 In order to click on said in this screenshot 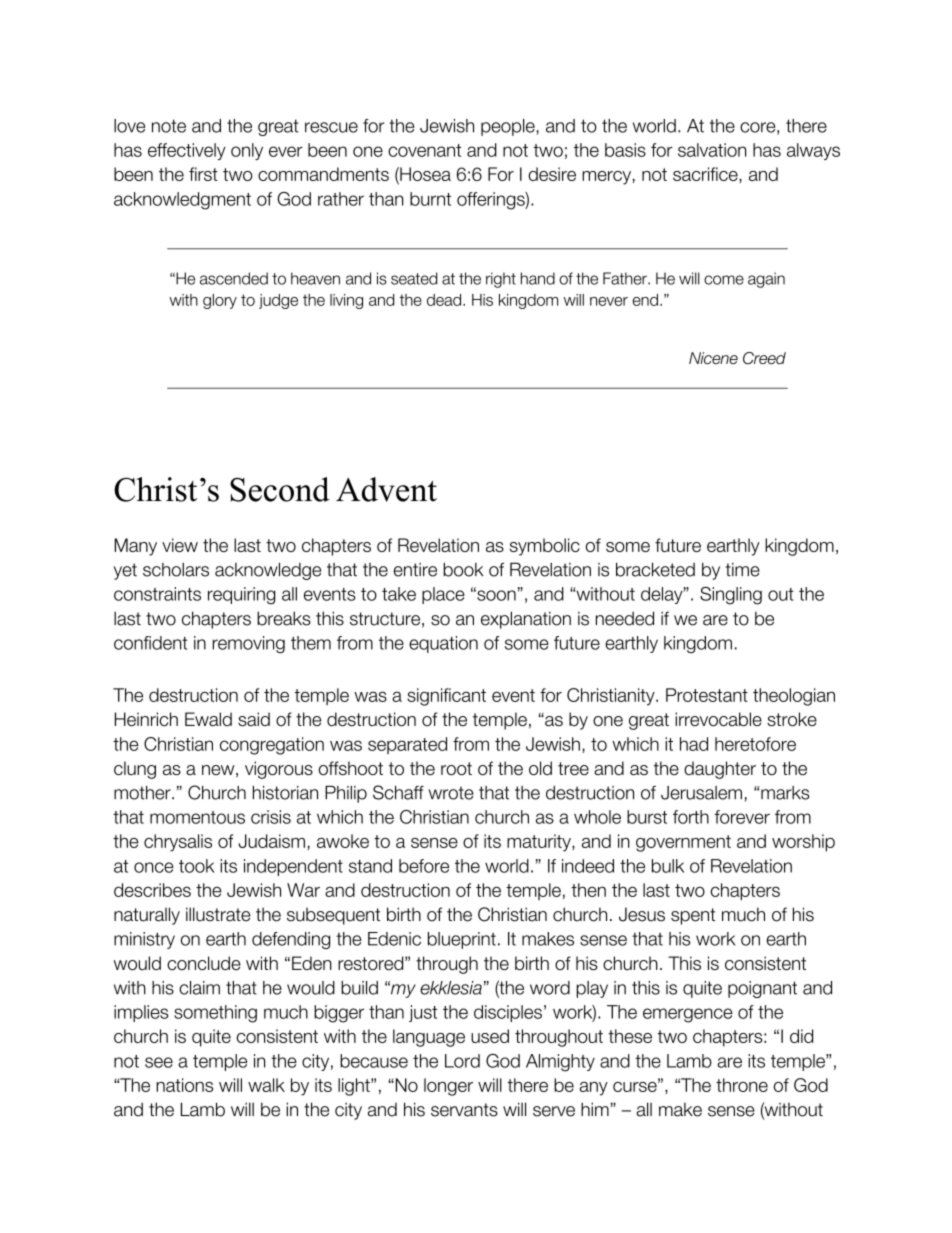, I will do `click(254, 719)`.
